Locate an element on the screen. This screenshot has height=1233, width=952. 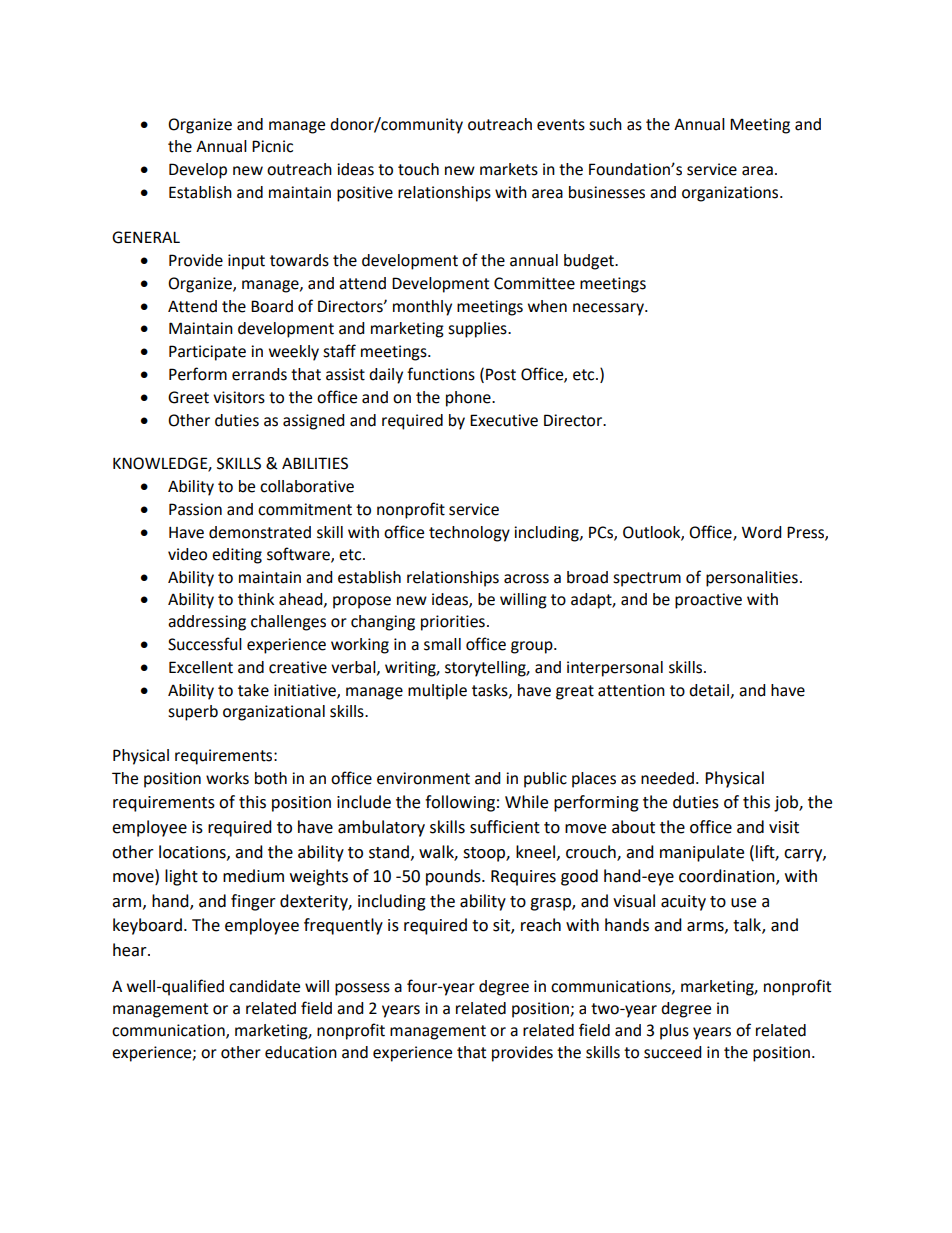
following is located at coordinates (460, 803).
